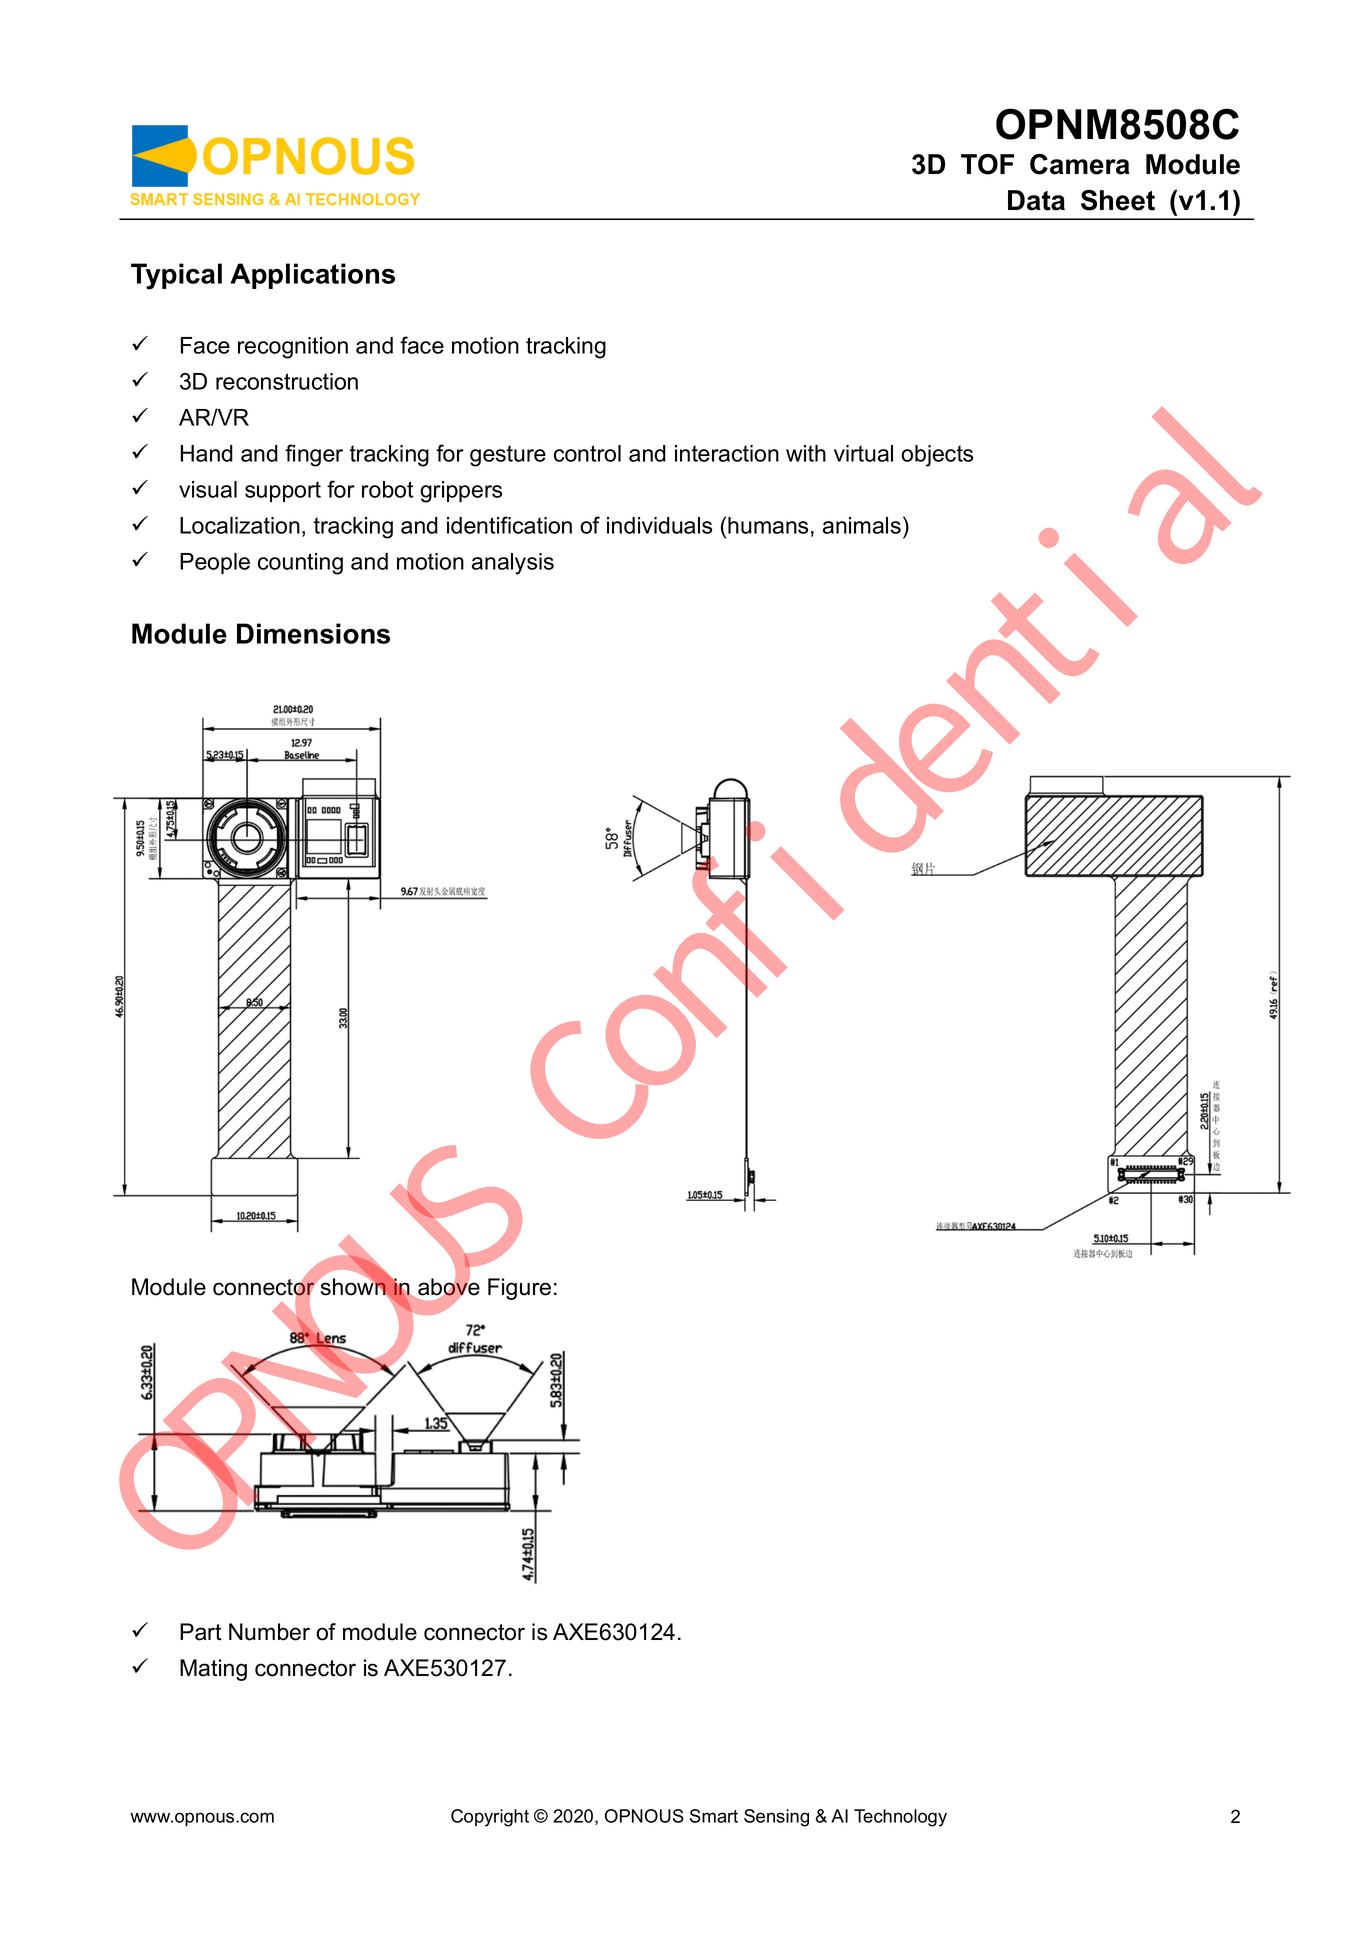 The width and height of the screenshot is (1372, 1941). What do you see at coordinates (312, 276) in the screenshot?
I see `Applications` at bounding box center [312, 276].
